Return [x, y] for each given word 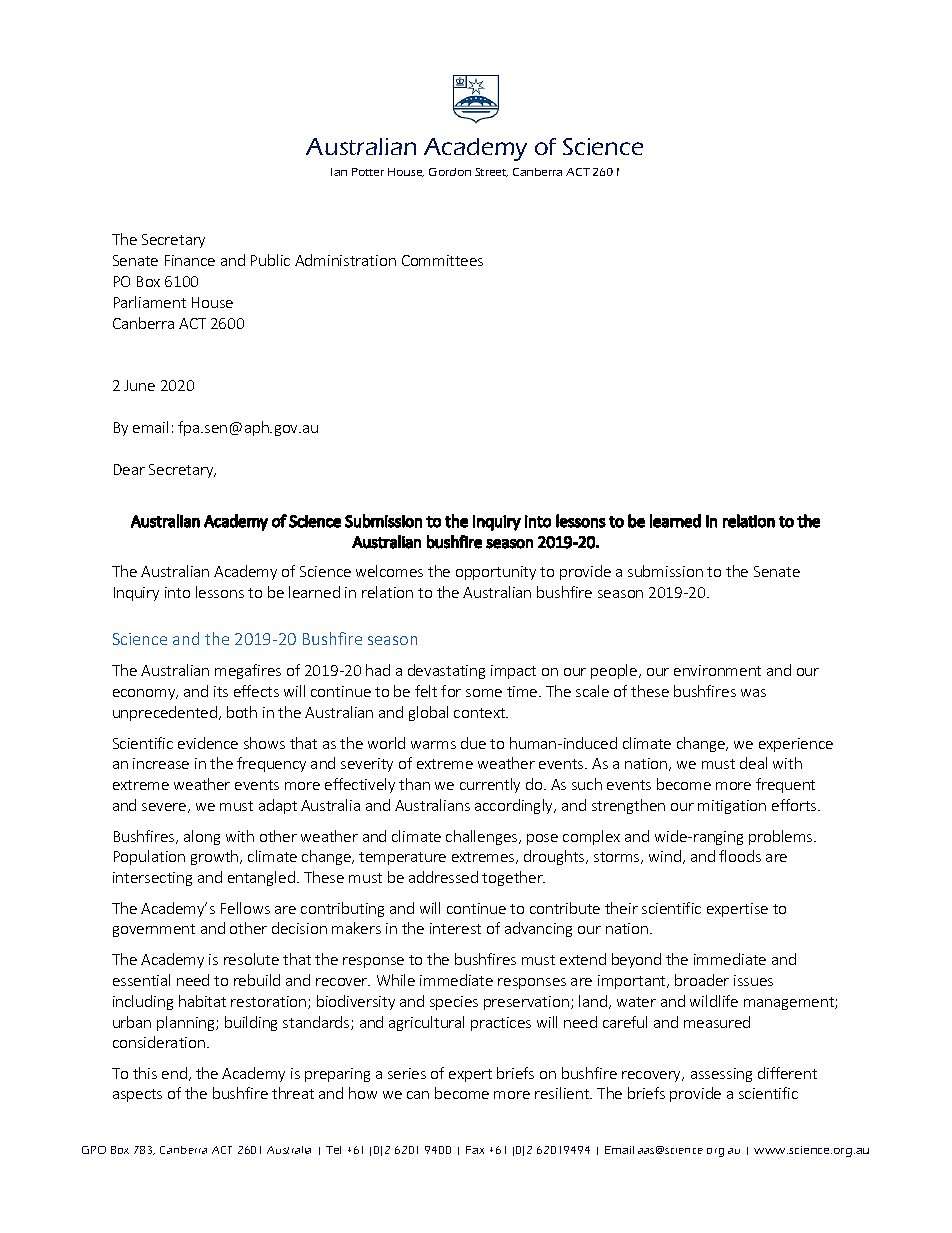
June [139, 385]
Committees [442, 260]
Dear [129, 469]
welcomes [389, 571]
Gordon [450, 172]
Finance [190, 260]
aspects [137, 1095]
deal [753, 763]
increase [161, 763]
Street [491, 172]
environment [717, 670]
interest [455, 928]
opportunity [496, 573]
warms [433, 745]
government [154, 930]
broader [702, 980]
